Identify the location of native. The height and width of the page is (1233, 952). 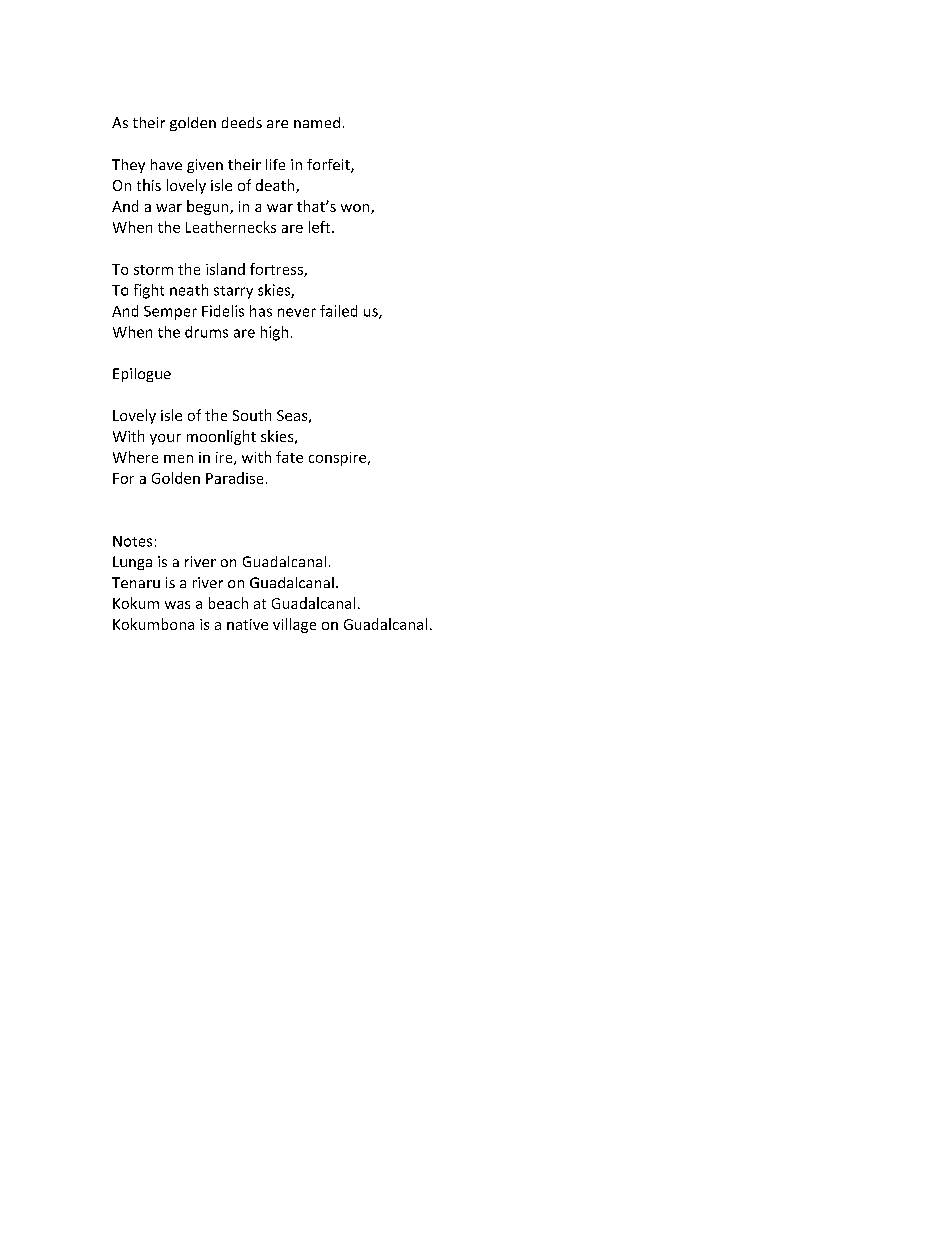
(247, 624).
